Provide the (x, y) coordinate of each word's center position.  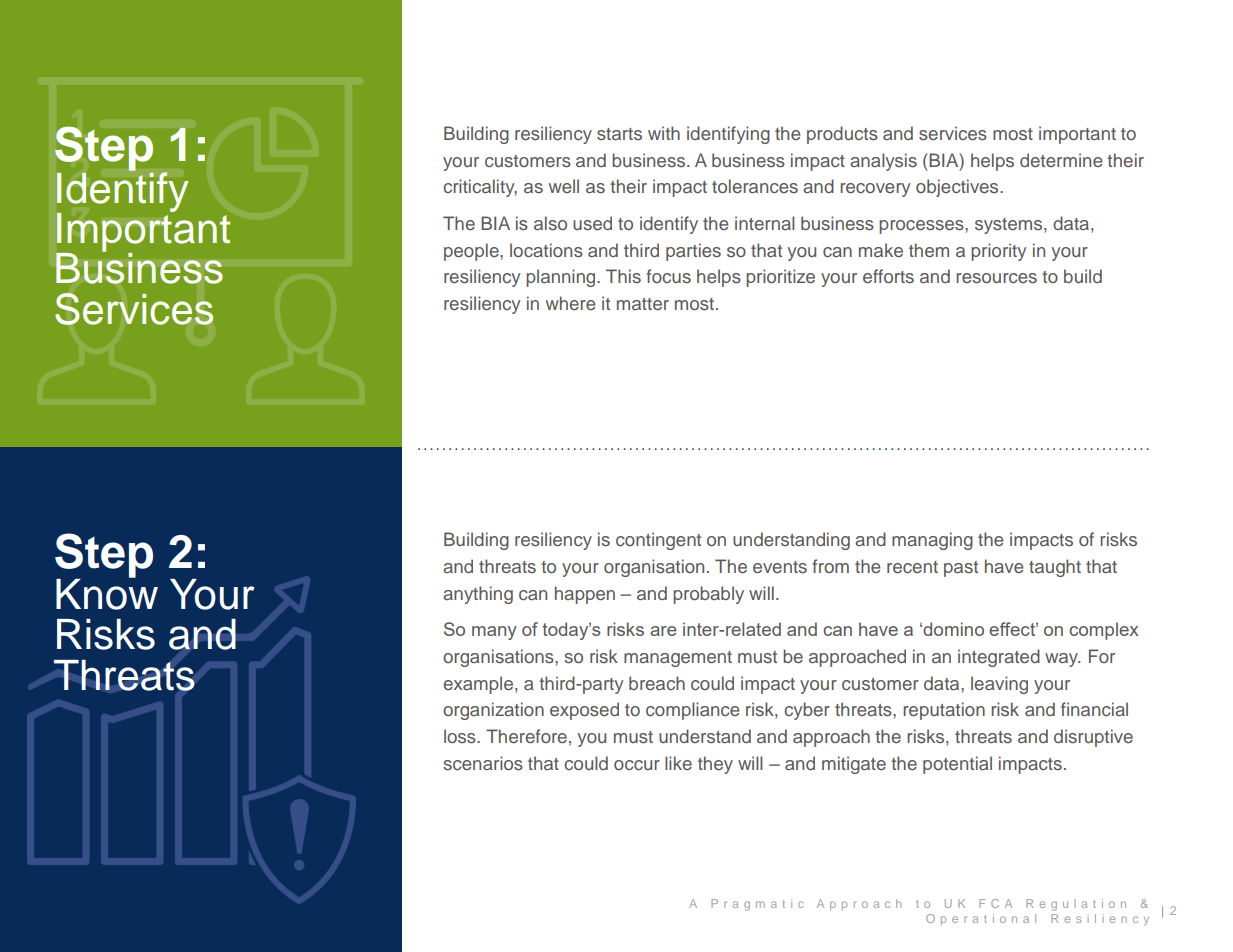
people (472, 252)
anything (478, 595)
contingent (658, 541)
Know (107, 593)
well (564, 186)
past (961, 569)
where (571, 303)
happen (585, 595)
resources (996, 278)
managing (932, 541)
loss (461, 736)
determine (1061, 160)
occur (637, 765)
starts (619, 134)
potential (957, 765)
